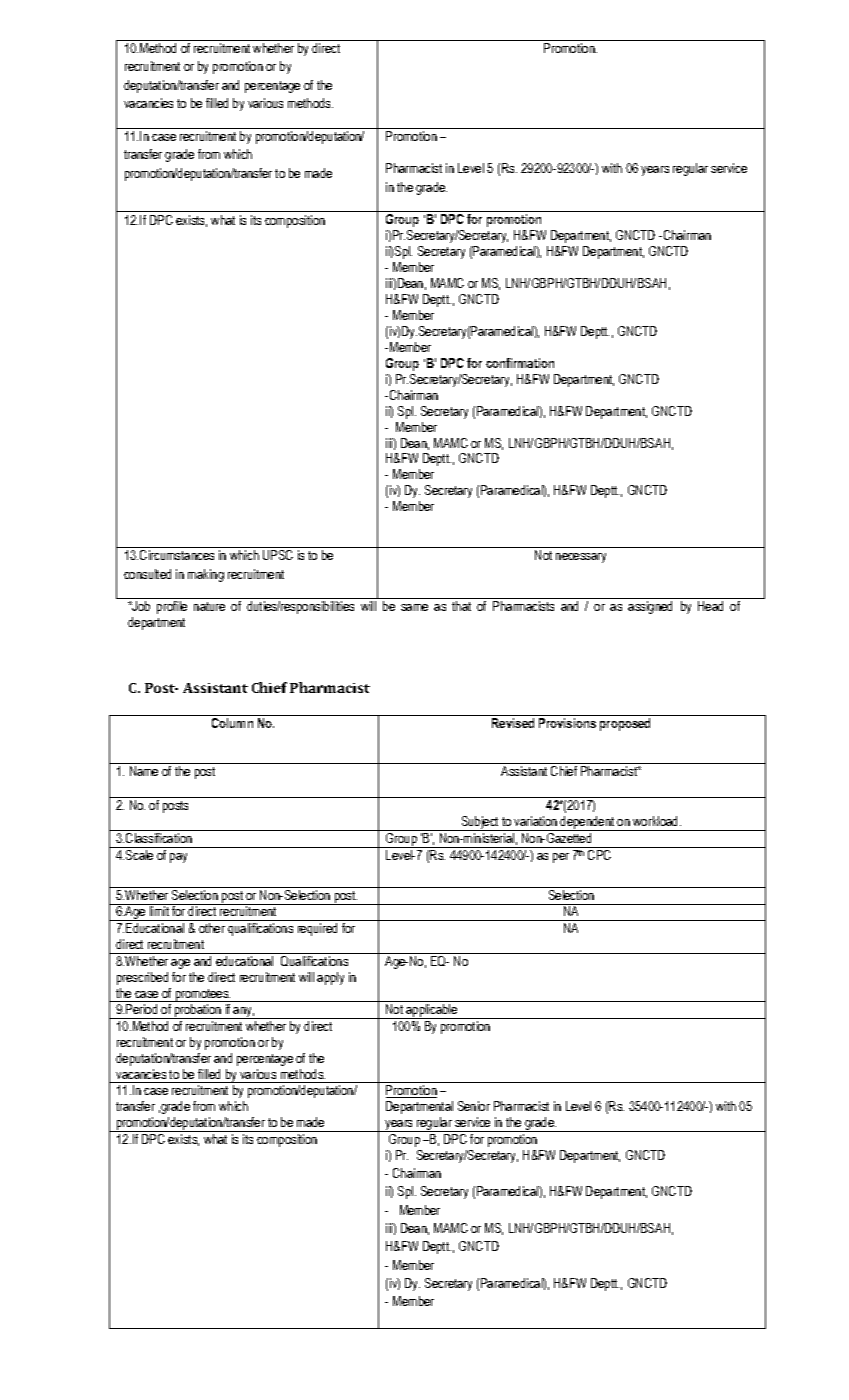 The width and height of the screenshot is (849, 1400). What do you see at coordinates (209, 606) in the screenshot?
I see `nature` at bounding box center [209, 606].
